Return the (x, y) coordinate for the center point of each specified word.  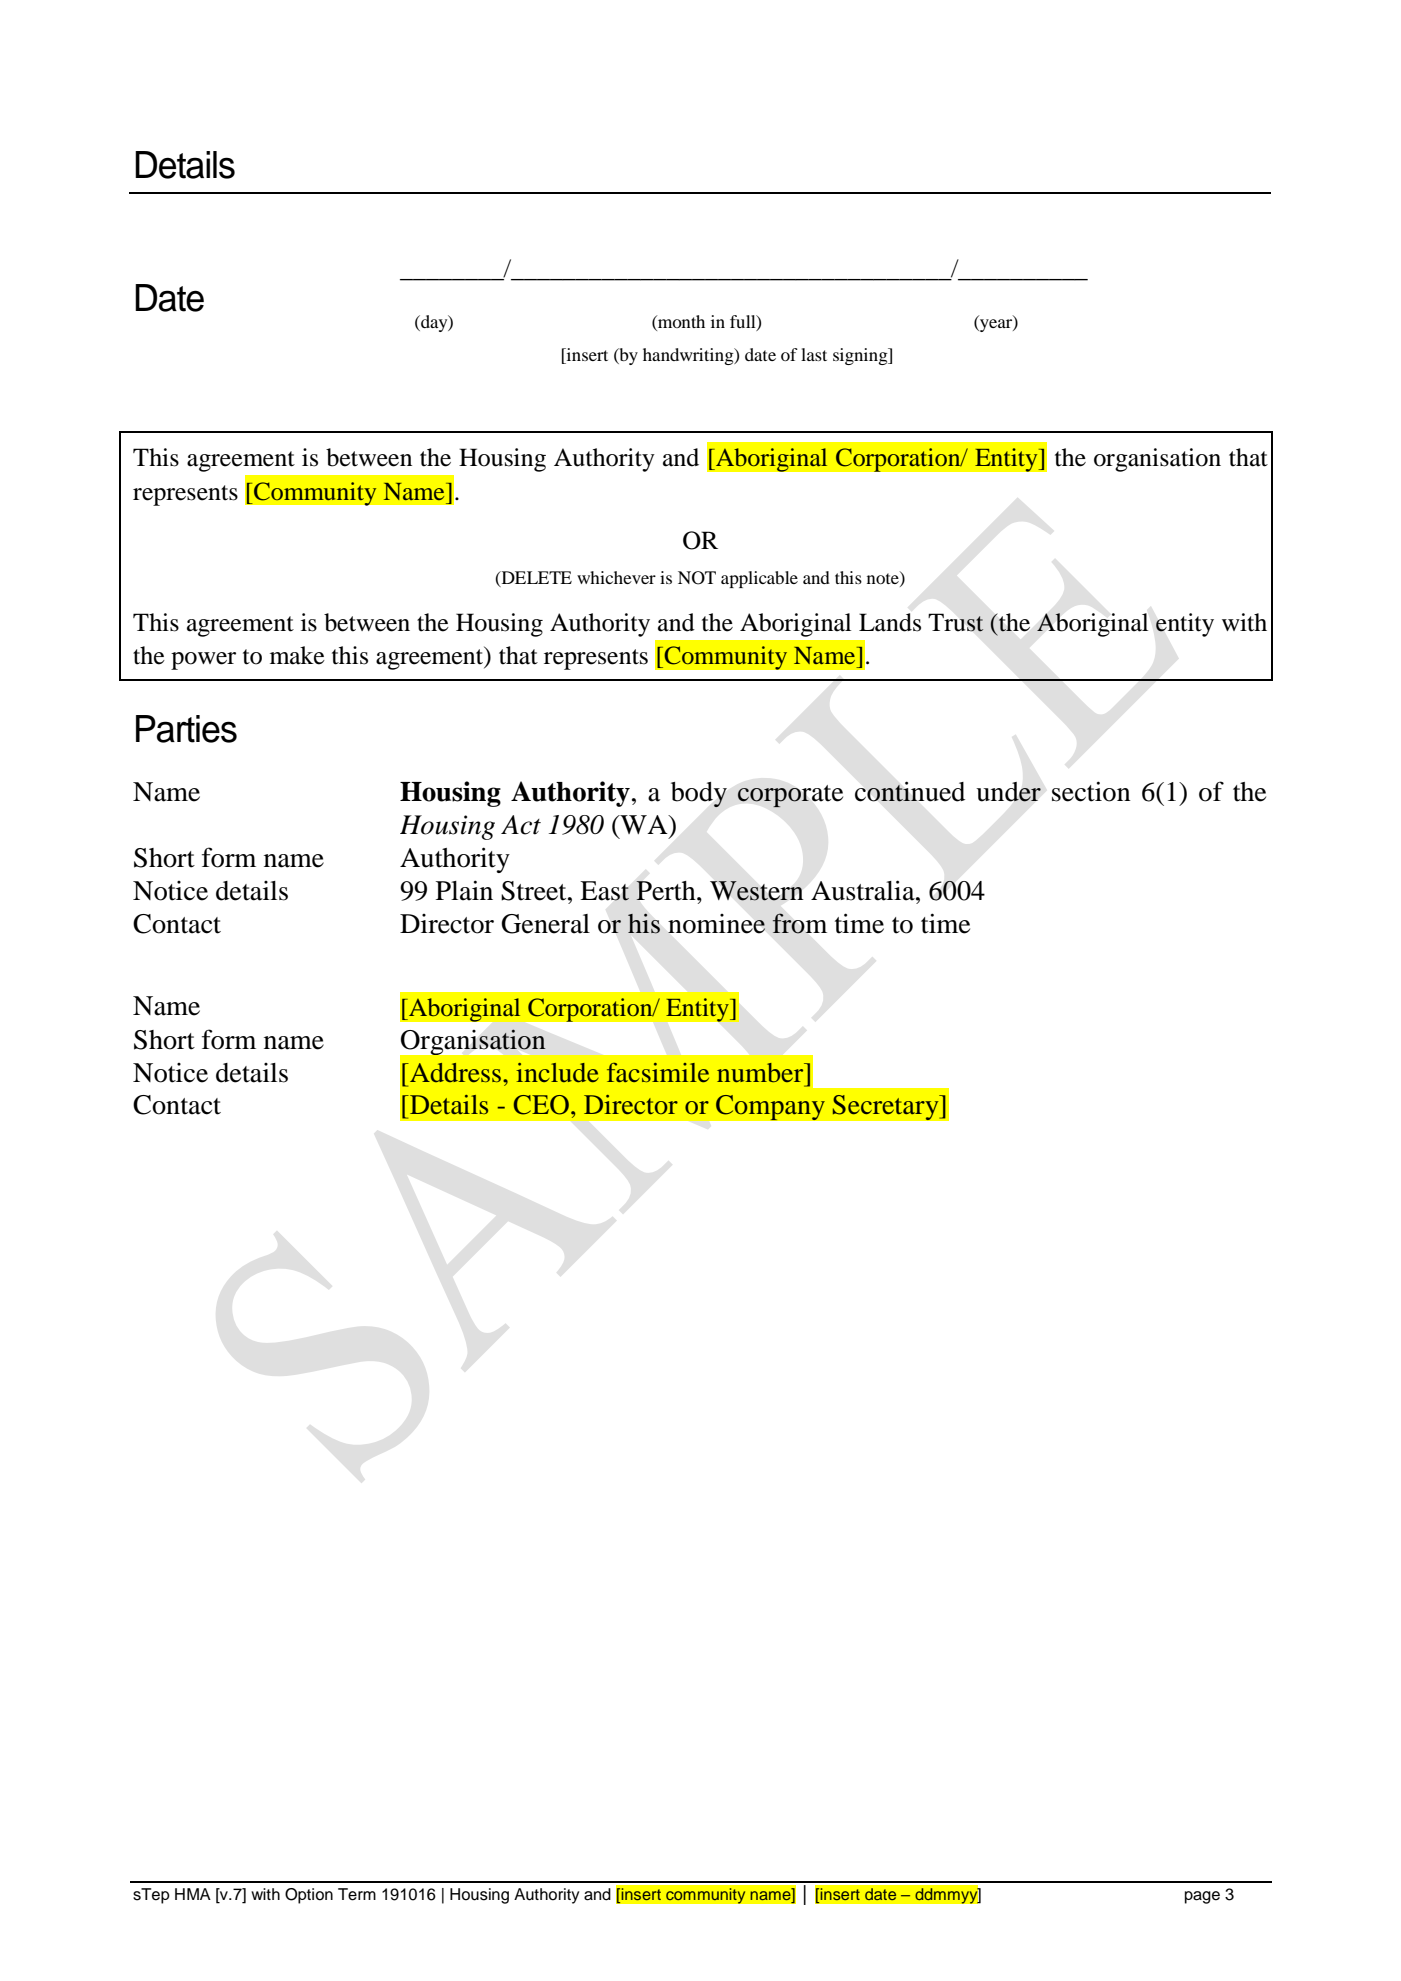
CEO (541, 1105)
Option (309, 1896)
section (1091, 791)
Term (357, 1894)
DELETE (535, 578)
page (1202, 1897)
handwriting (689, 356)
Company (770, 1107)
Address (454, 1072)
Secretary (886, 1107)
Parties (186, 729)
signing (861, 356)
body (699, 795)
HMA (193, 1894)
